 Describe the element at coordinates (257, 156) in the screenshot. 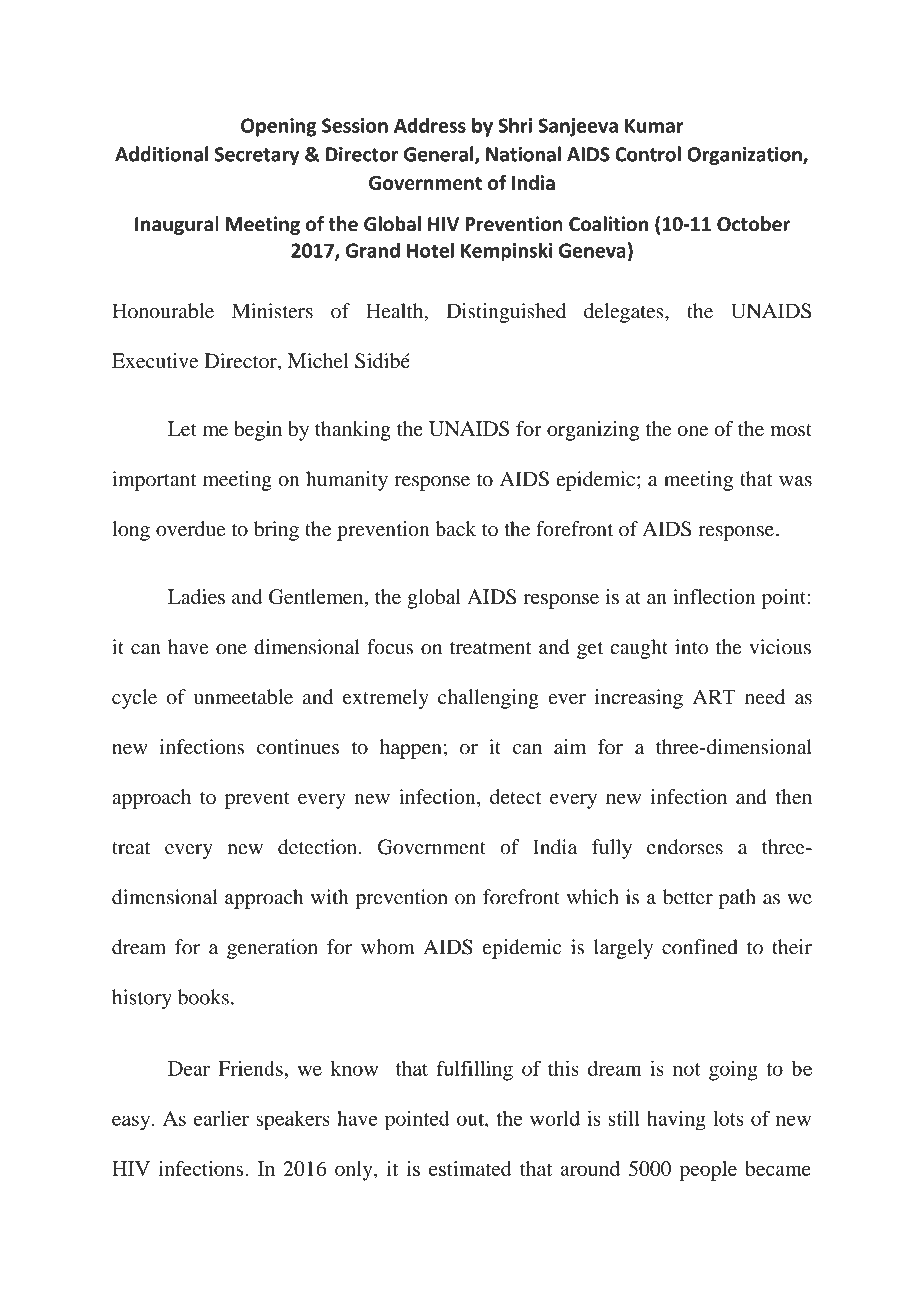

I see `Secretary` at that location.
